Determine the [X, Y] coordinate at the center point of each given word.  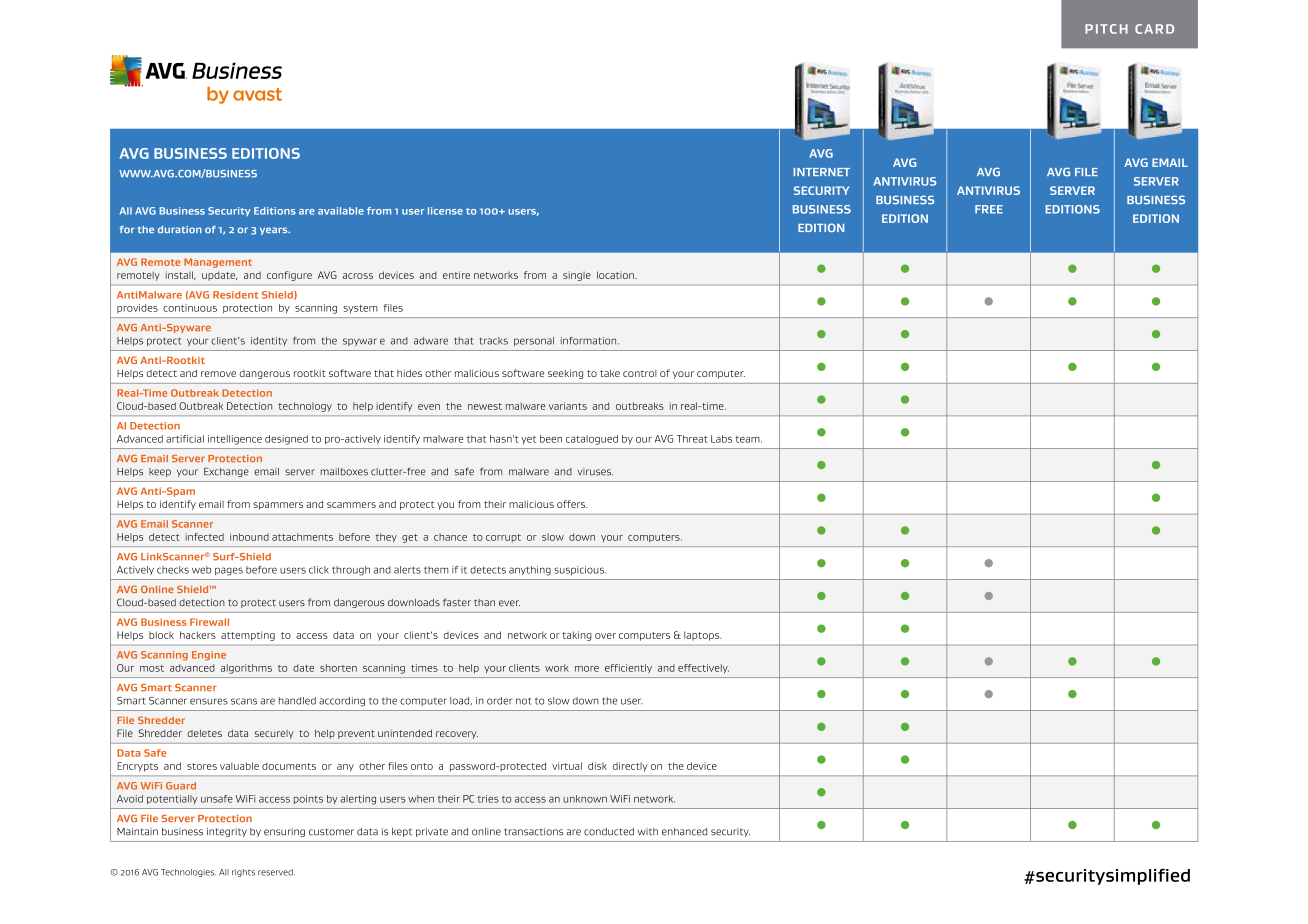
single [577, 276]
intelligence [235, 440]
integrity [227, 832]
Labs [721, 439]
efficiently [628, 669]
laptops [703, 636]
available [341, 211]
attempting [248, 636]
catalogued [592, 440]
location [616, 275]
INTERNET [821, 172]
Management [218, 263]
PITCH [1106, 29]
